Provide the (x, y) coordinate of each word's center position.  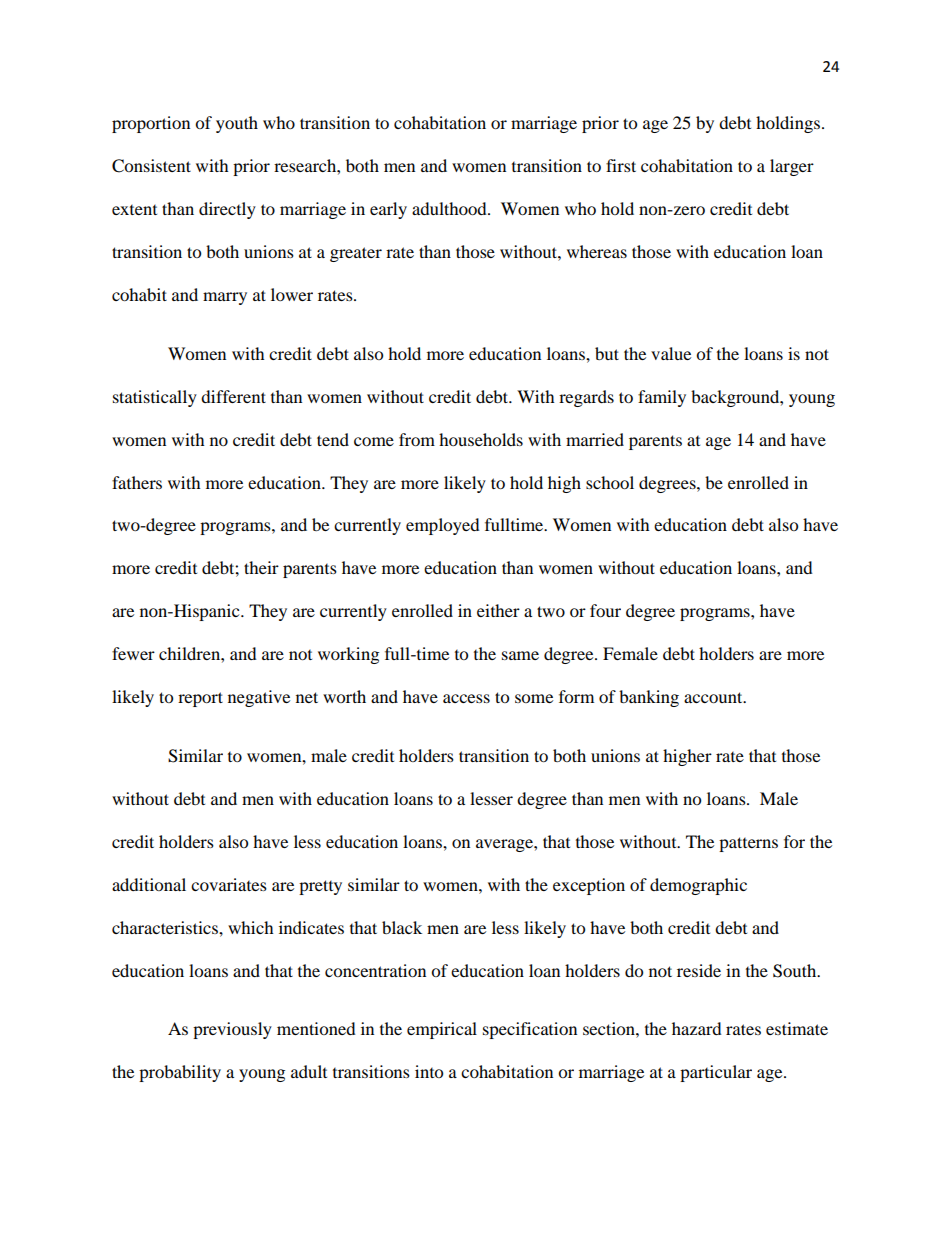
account (714, 697)
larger (792, 167)
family (662, 398)
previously (232, 1030)
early (388, 210)
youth (237, 124)
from (417, 439)
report (200, 699)
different (233, 396)
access (466, 698)
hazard (697, 1028)
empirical (442, 1030)
